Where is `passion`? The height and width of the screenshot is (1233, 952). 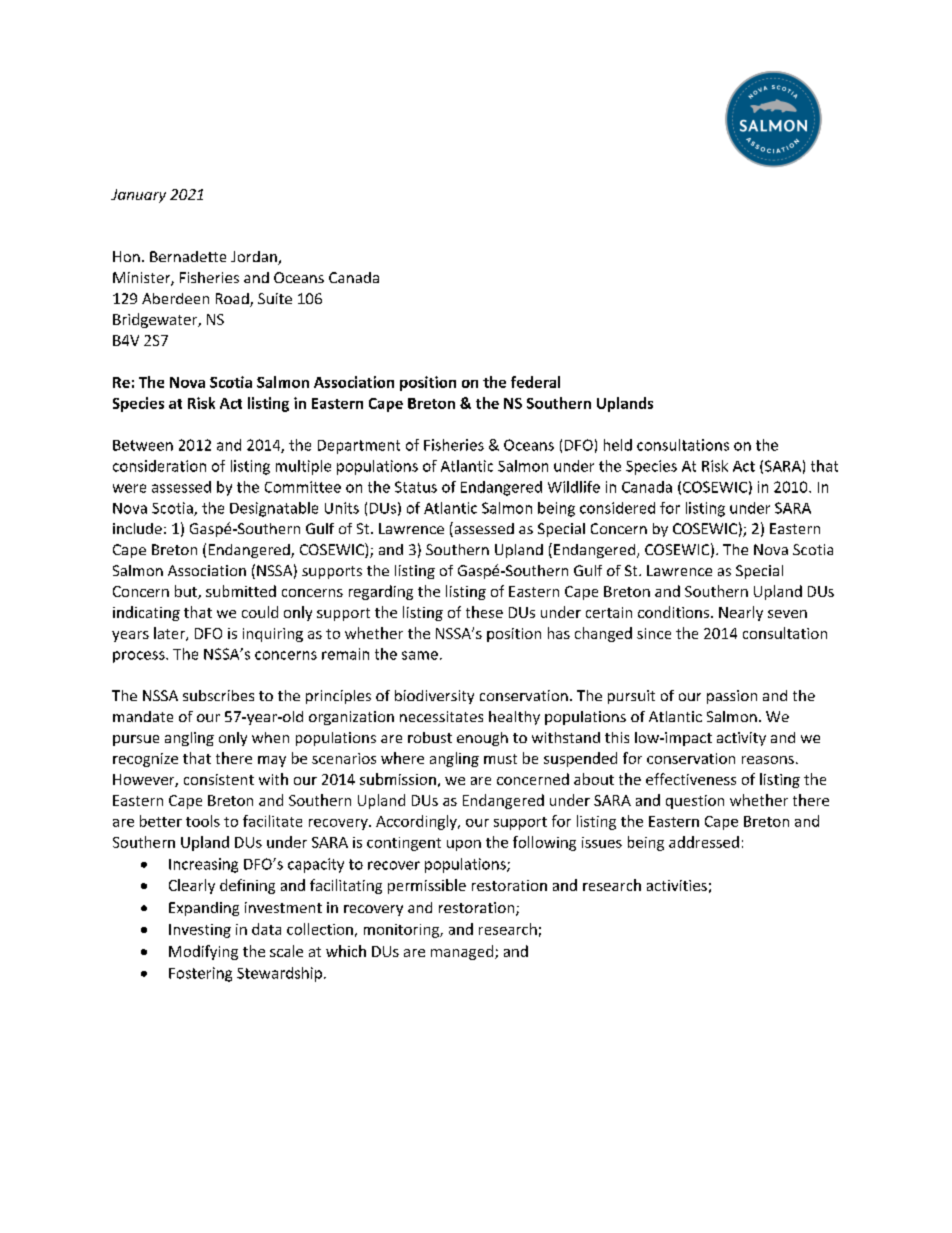
passion is located at coordinates (732, 697).
